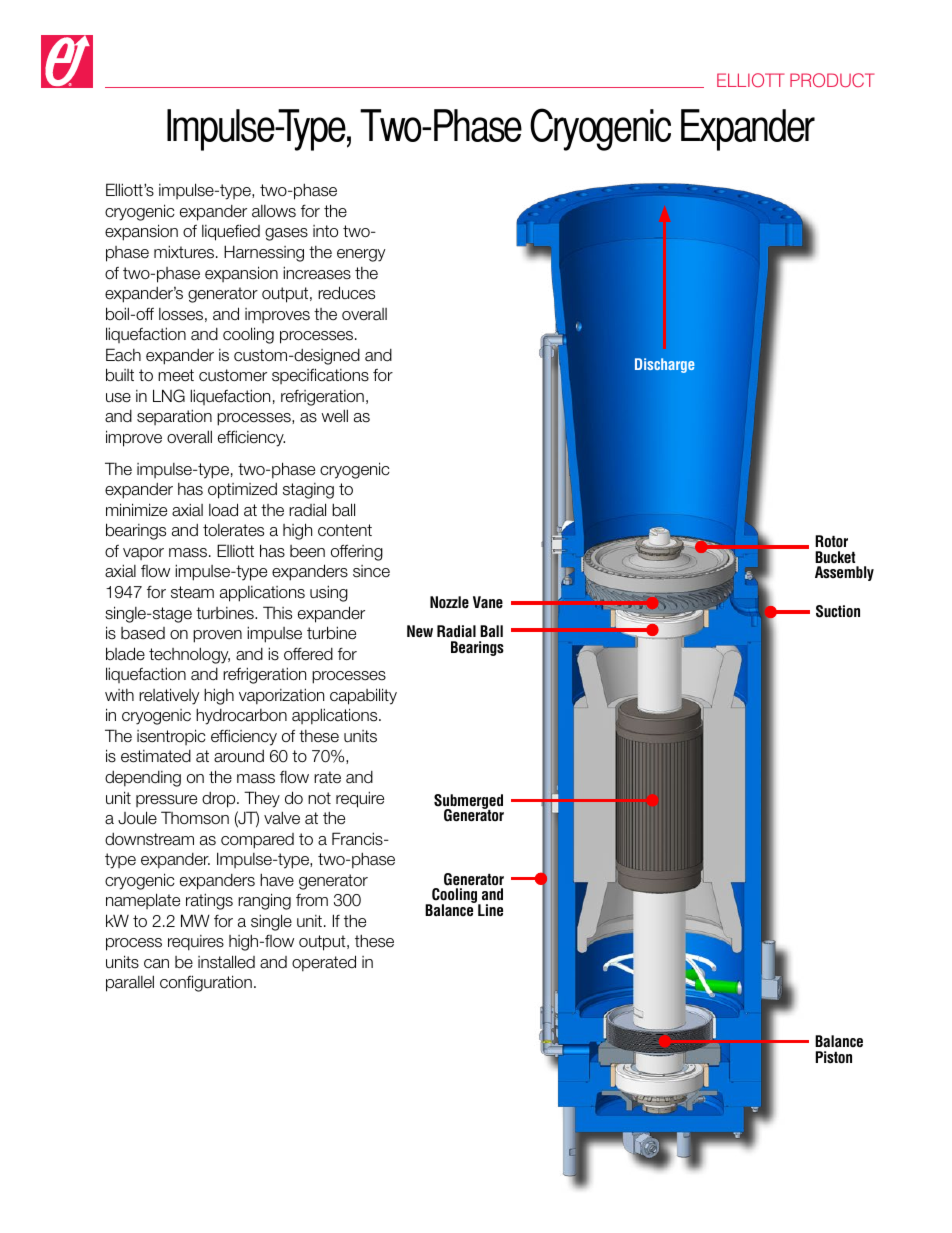 The width and height of the document is (952, 1233). I want to click on configuration, so click(206, 983).
